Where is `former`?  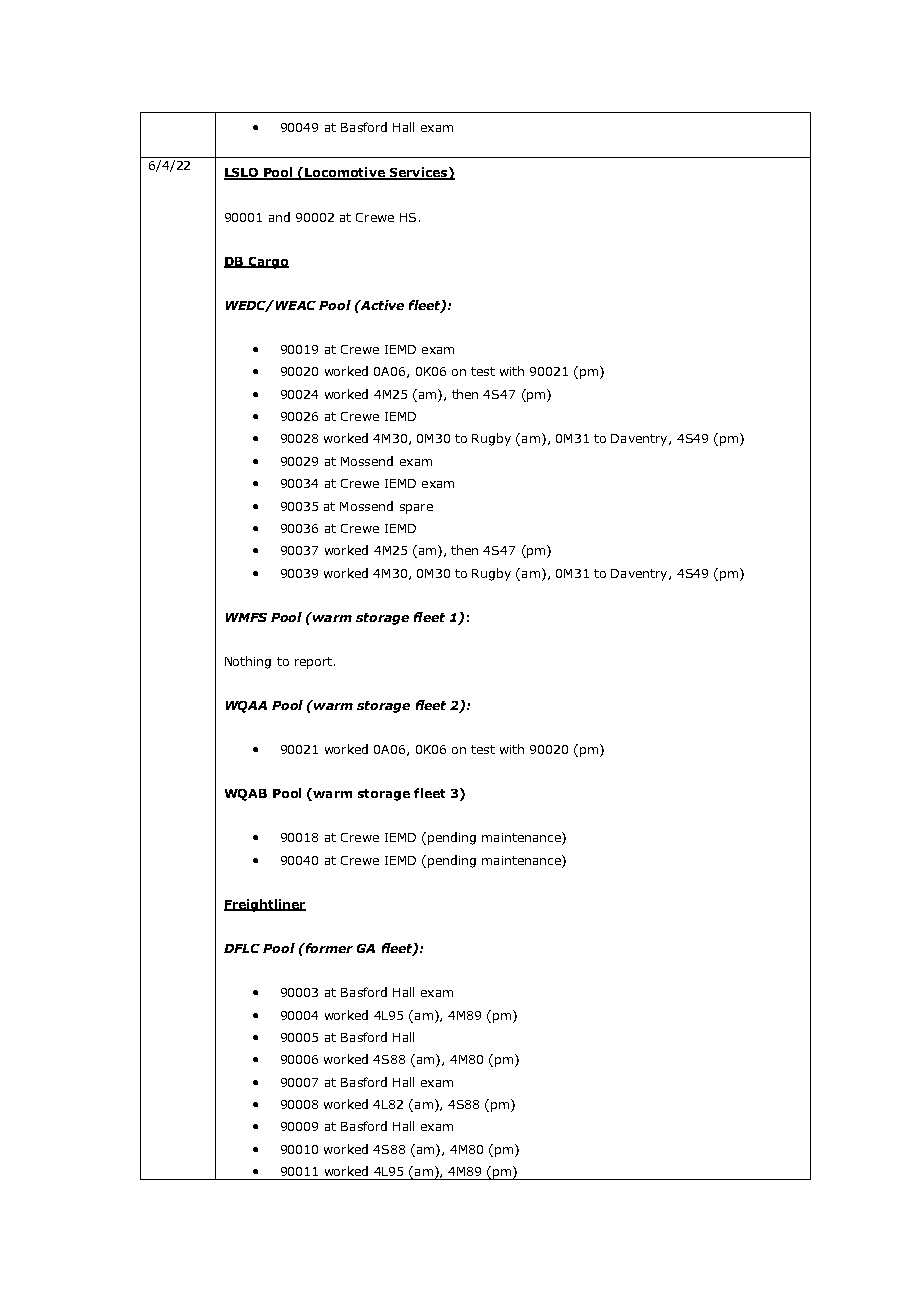 former is located at coordinates (328, 948).
